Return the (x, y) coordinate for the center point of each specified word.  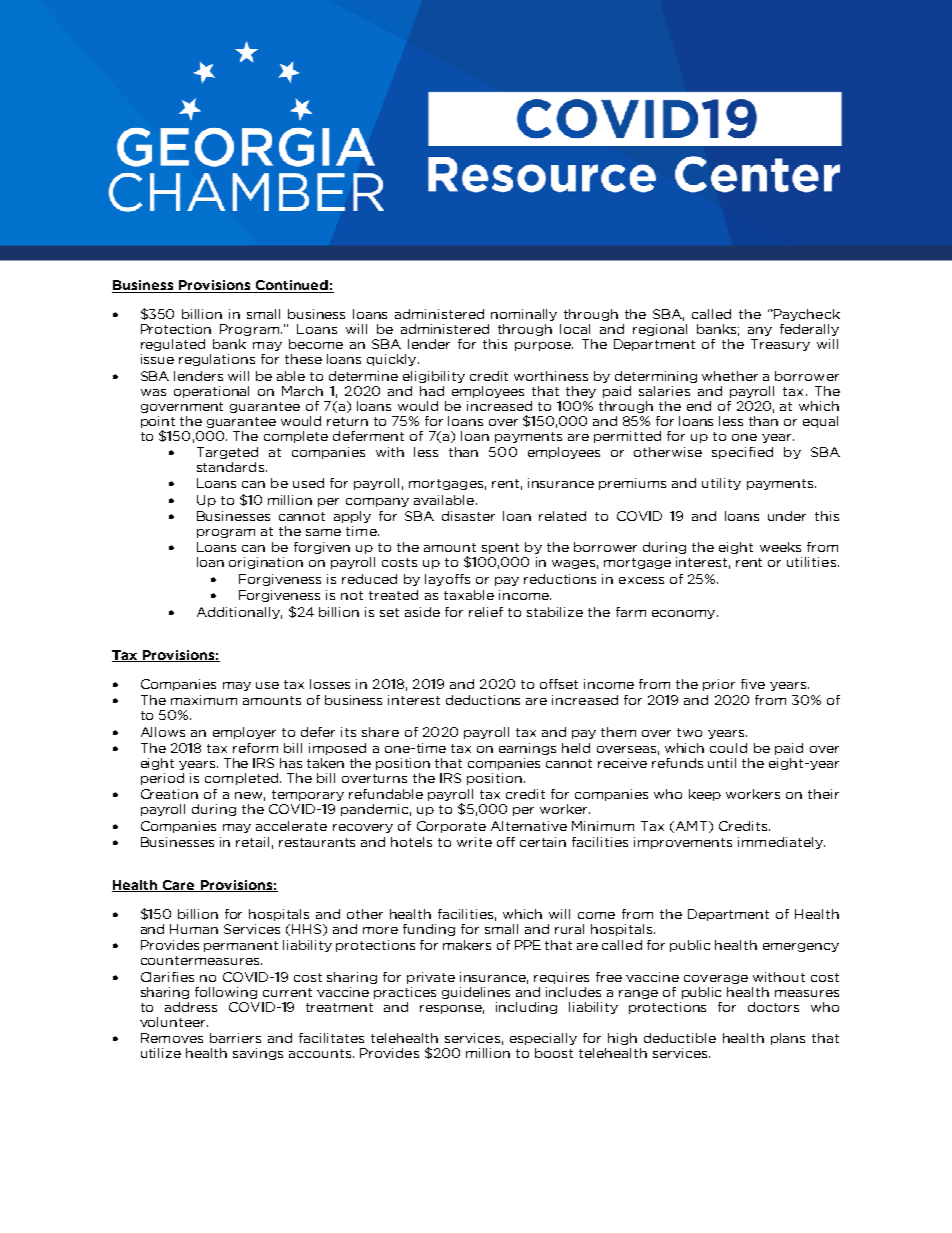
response (452, 1009)
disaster (468, 516)
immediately (781, 843)
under (787, 516)
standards (230, 467)
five (753, 684)
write (474, 842)
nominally (524, 315)
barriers (235, 1038)
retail (252, 842)
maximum (204, 700)
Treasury (780, 345)
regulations (217, 360)
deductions (483, 700)
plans (788, 1039)
